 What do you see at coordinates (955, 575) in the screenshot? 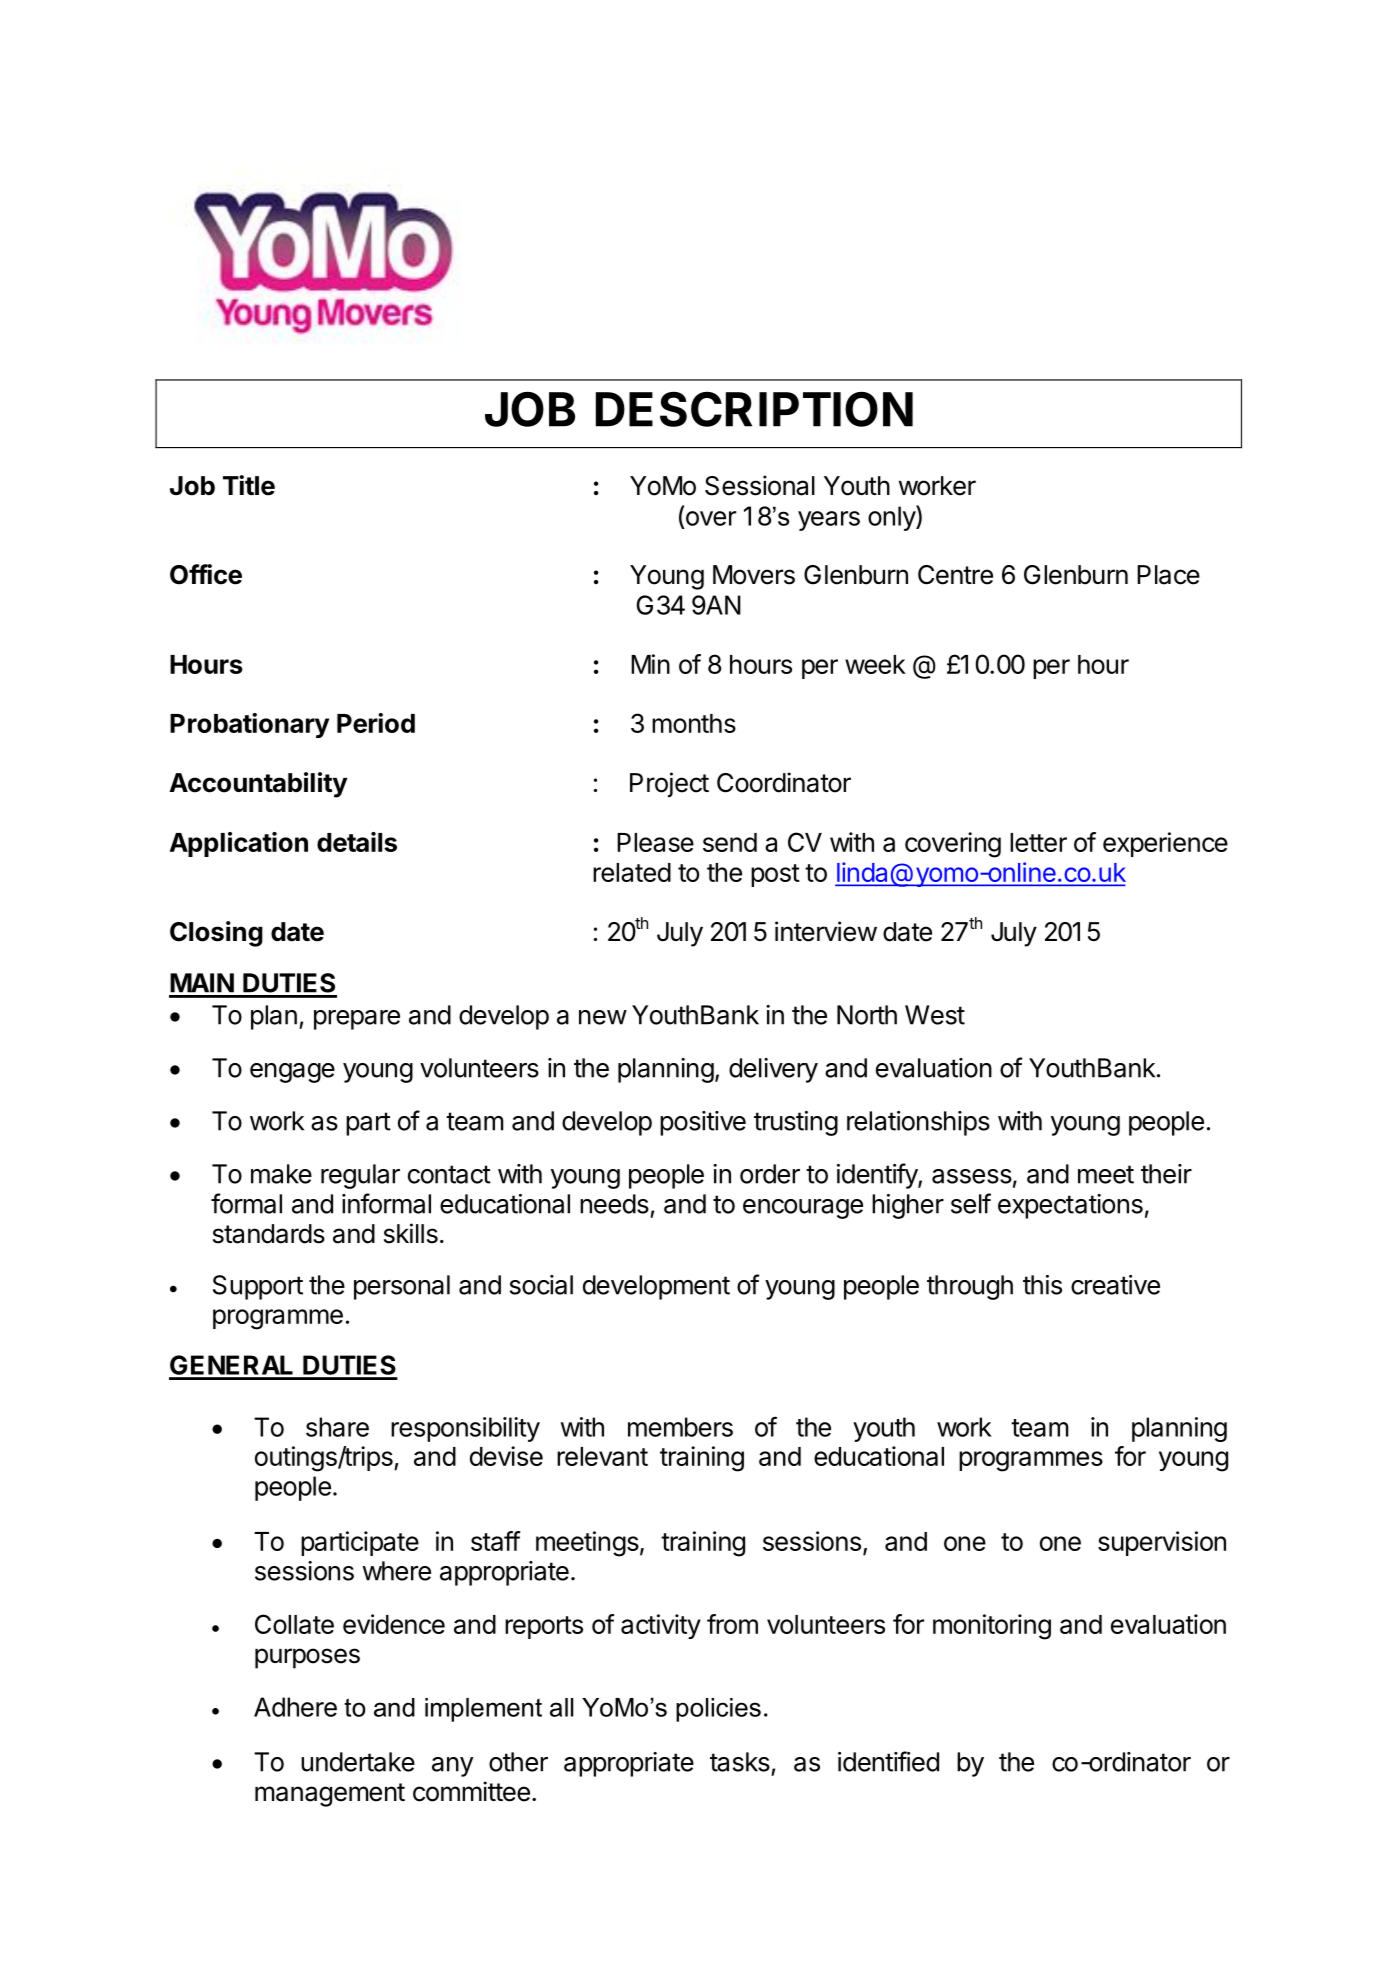
I see `Centre` at bounding box center [955, 575].
